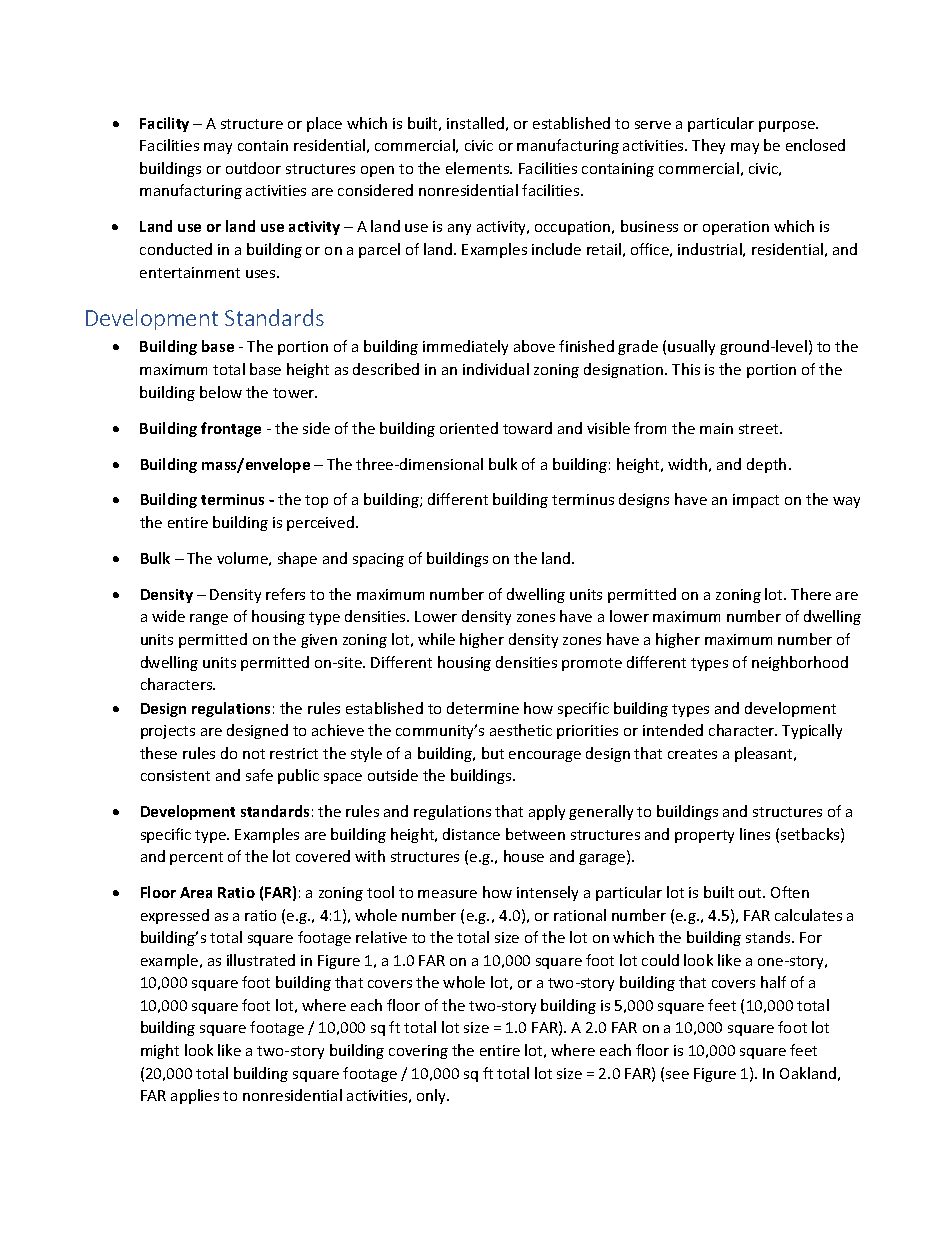  What do you see at coordinates (493, 753) in the document?
I see `but` at bounding box center [493, 753].
